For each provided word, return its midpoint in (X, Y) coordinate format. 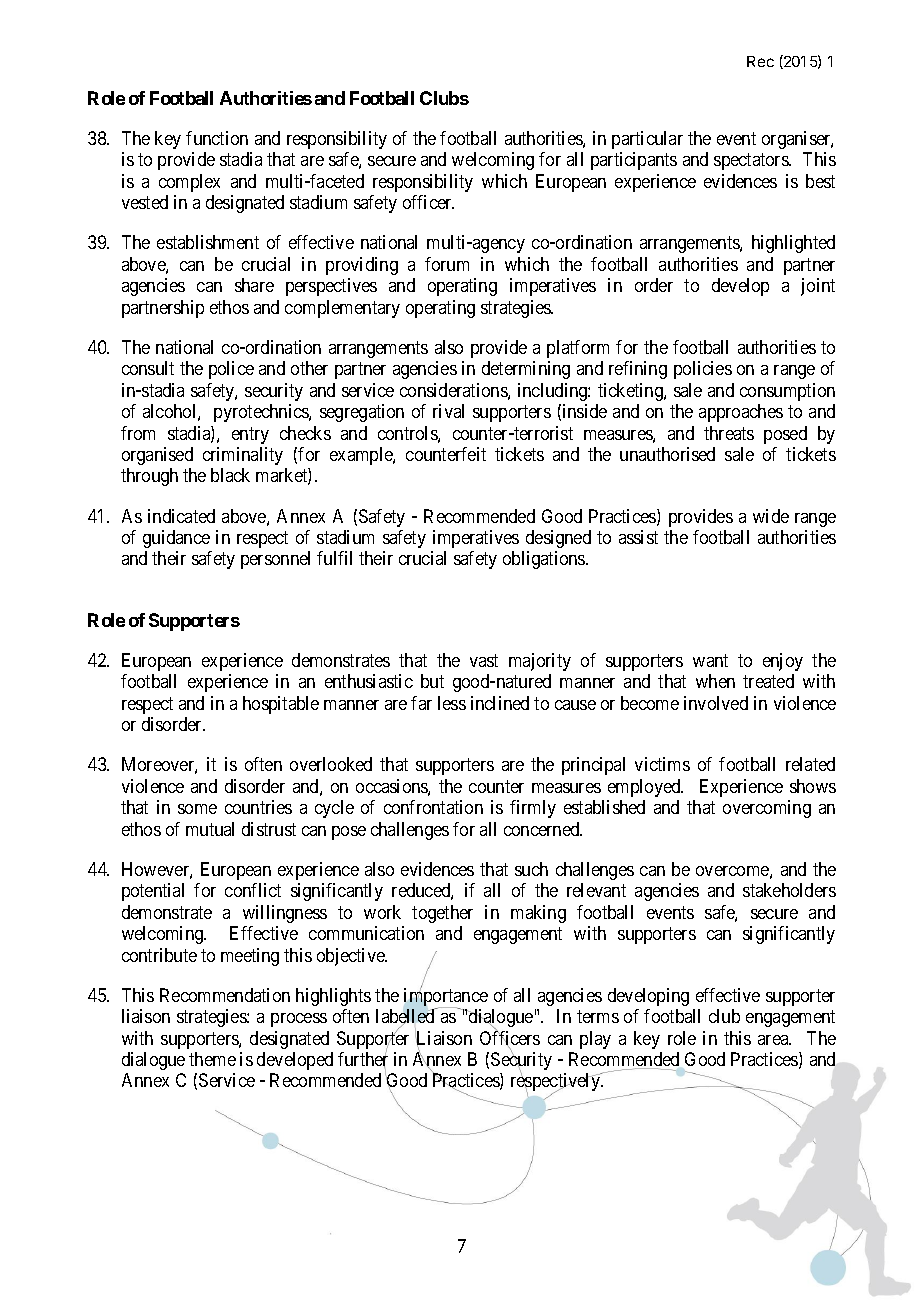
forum (447, 264)
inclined (500, 703)
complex (189, 183)
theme (212, 1059)
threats (729, 433)
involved (716, 703)
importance (446, 998)
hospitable (281, 705)
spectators (752, 162)
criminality (243, 456)
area (774, 1040)
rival (448, 411)
